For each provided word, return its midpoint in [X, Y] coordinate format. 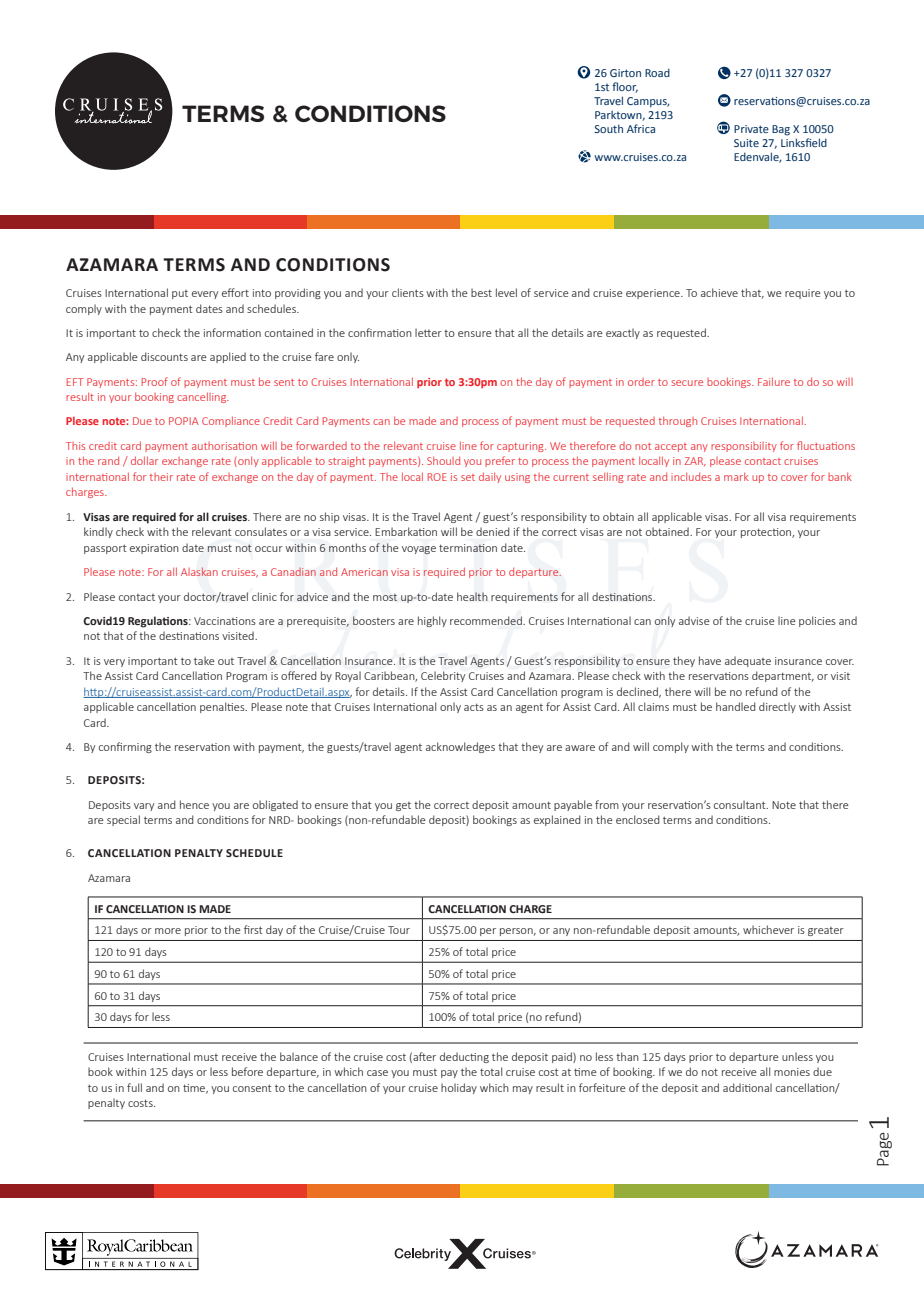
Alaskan [199, 571]
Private [751, 129]
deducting [464, 1057]
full [134, 1087]
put [180, 294]
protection [767, 533]
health [472, 596]
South [609, 128]
